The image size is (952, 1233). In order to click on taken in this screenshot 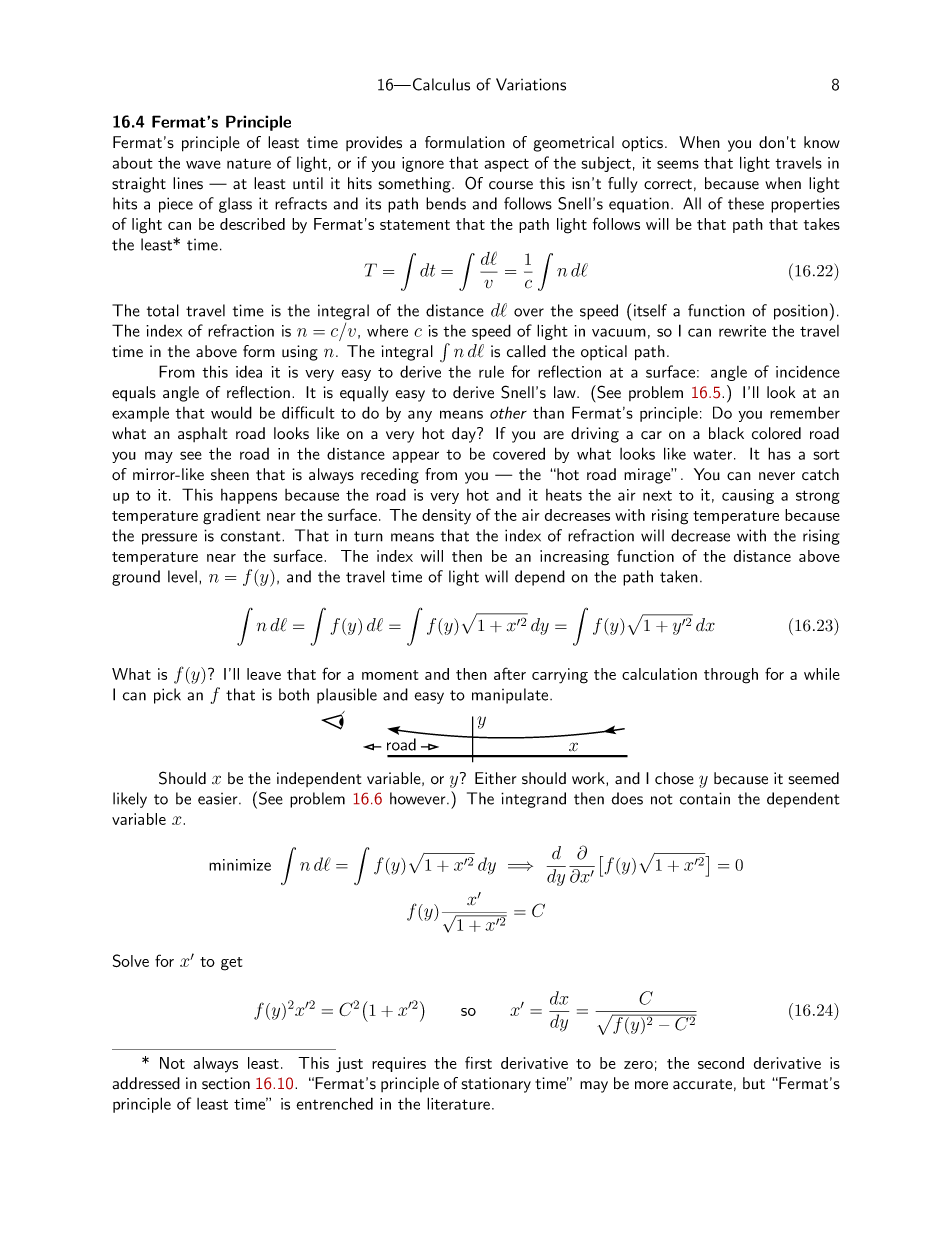, I will do `click(679, 576)`.
